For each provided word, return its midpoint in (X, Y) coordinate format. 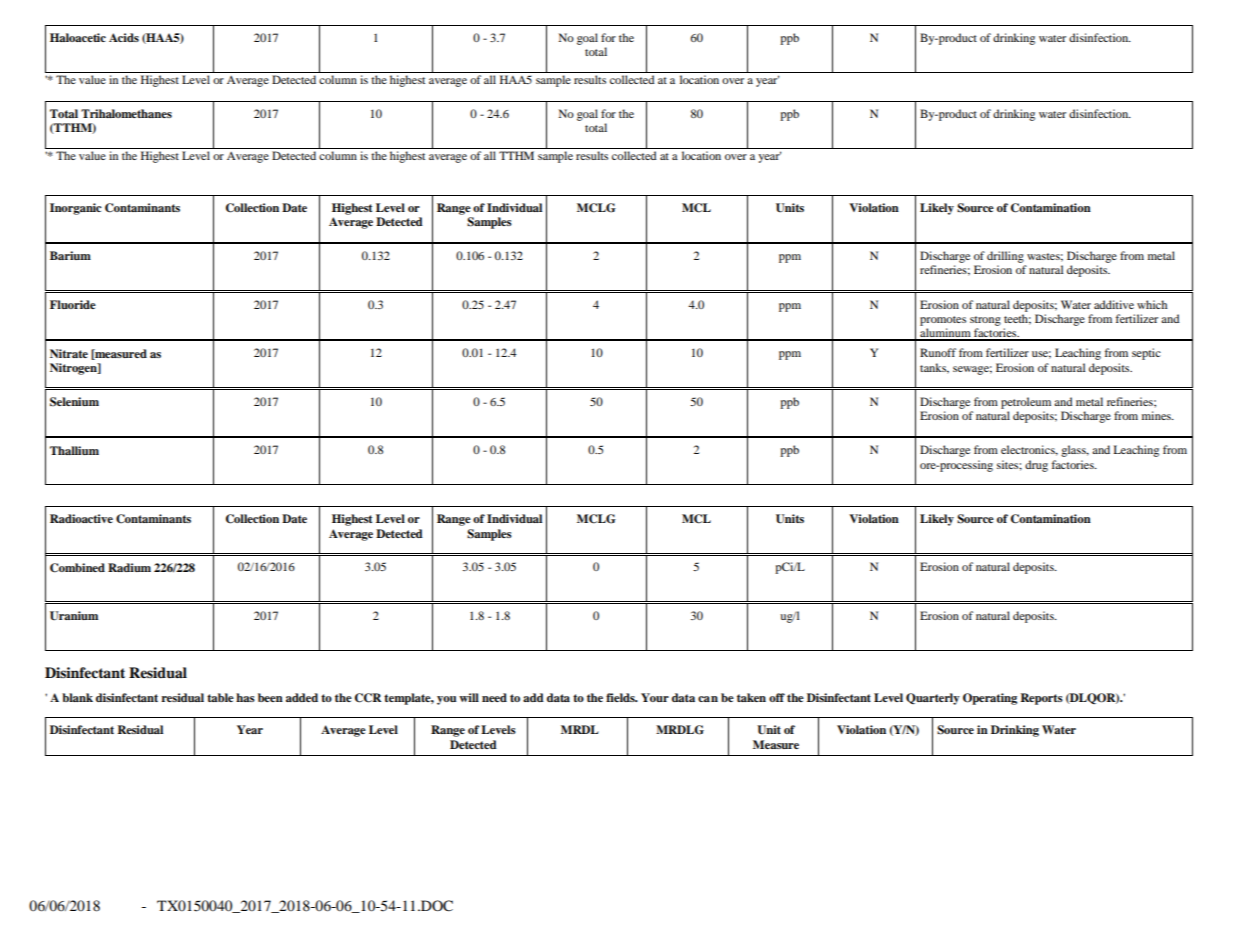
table (220, 697)
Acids (124, 37)
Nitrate (69, 353)
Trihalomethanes (126, 113)
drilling (1005, 257)
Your (655, 697)
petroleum (1026, 403)
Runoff (938, 352)
